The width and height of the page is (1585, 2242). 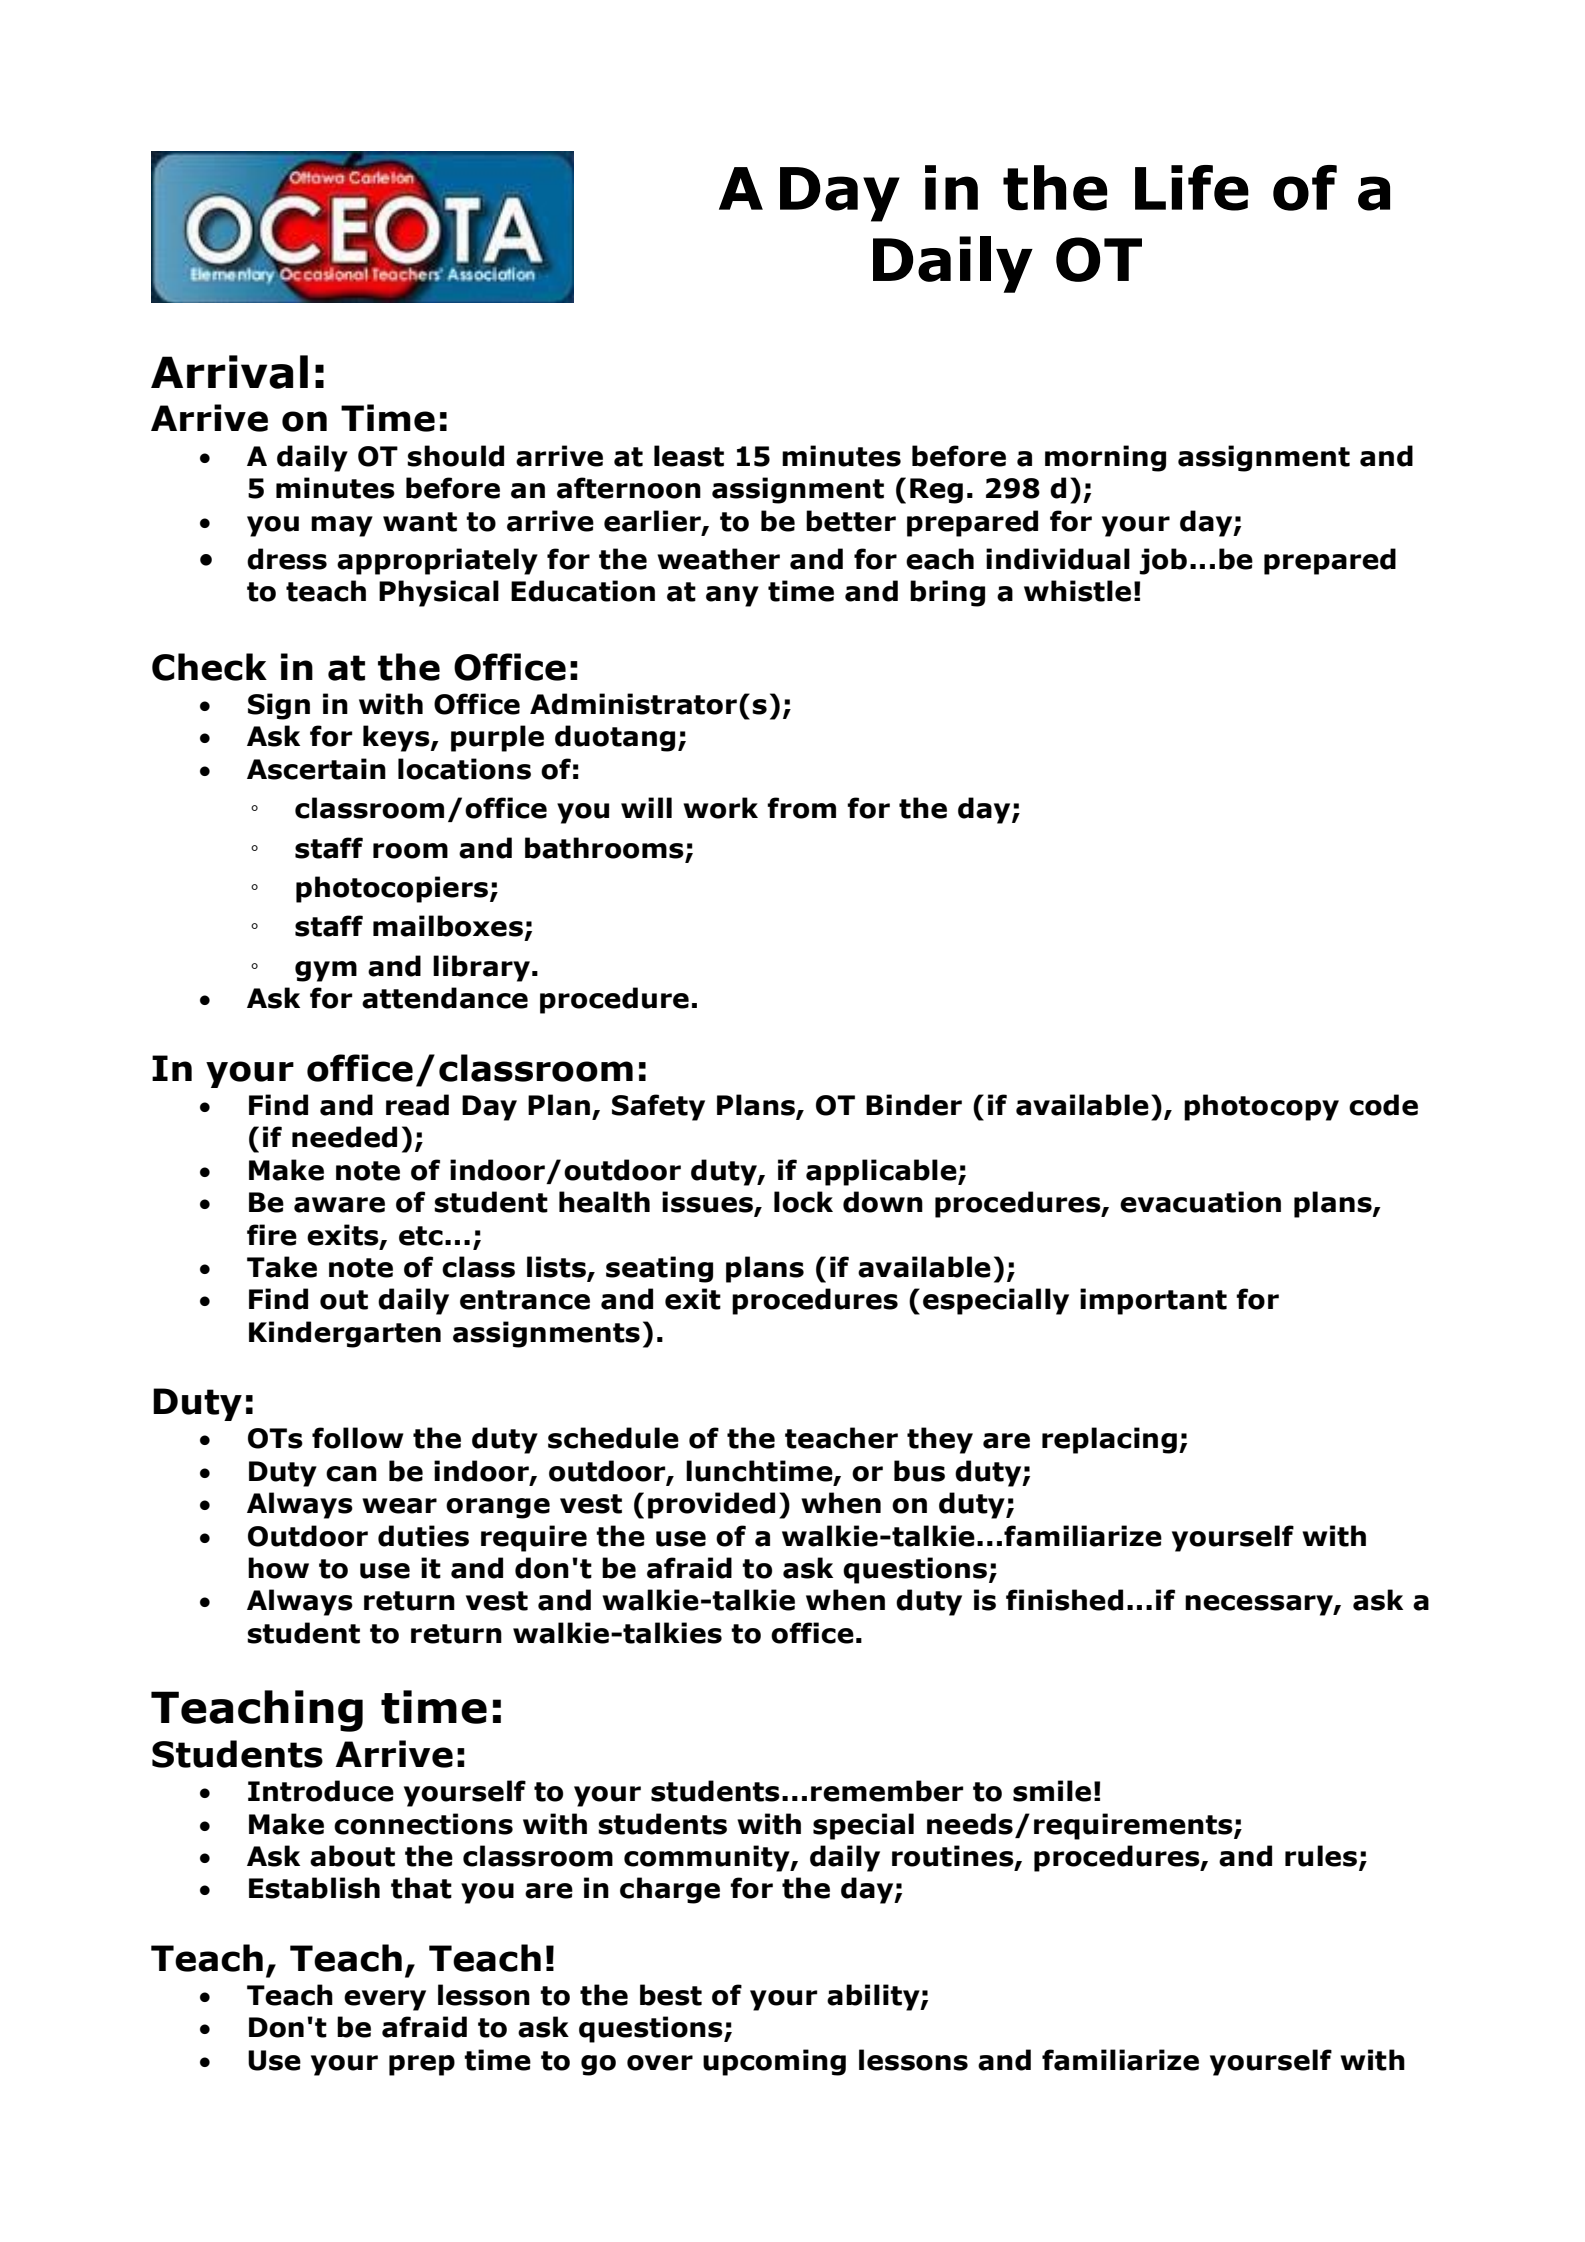 What do you see at coordinates (1109, 1440) in the page?
I see `replacing` at bounding box center [1109, 1440].
